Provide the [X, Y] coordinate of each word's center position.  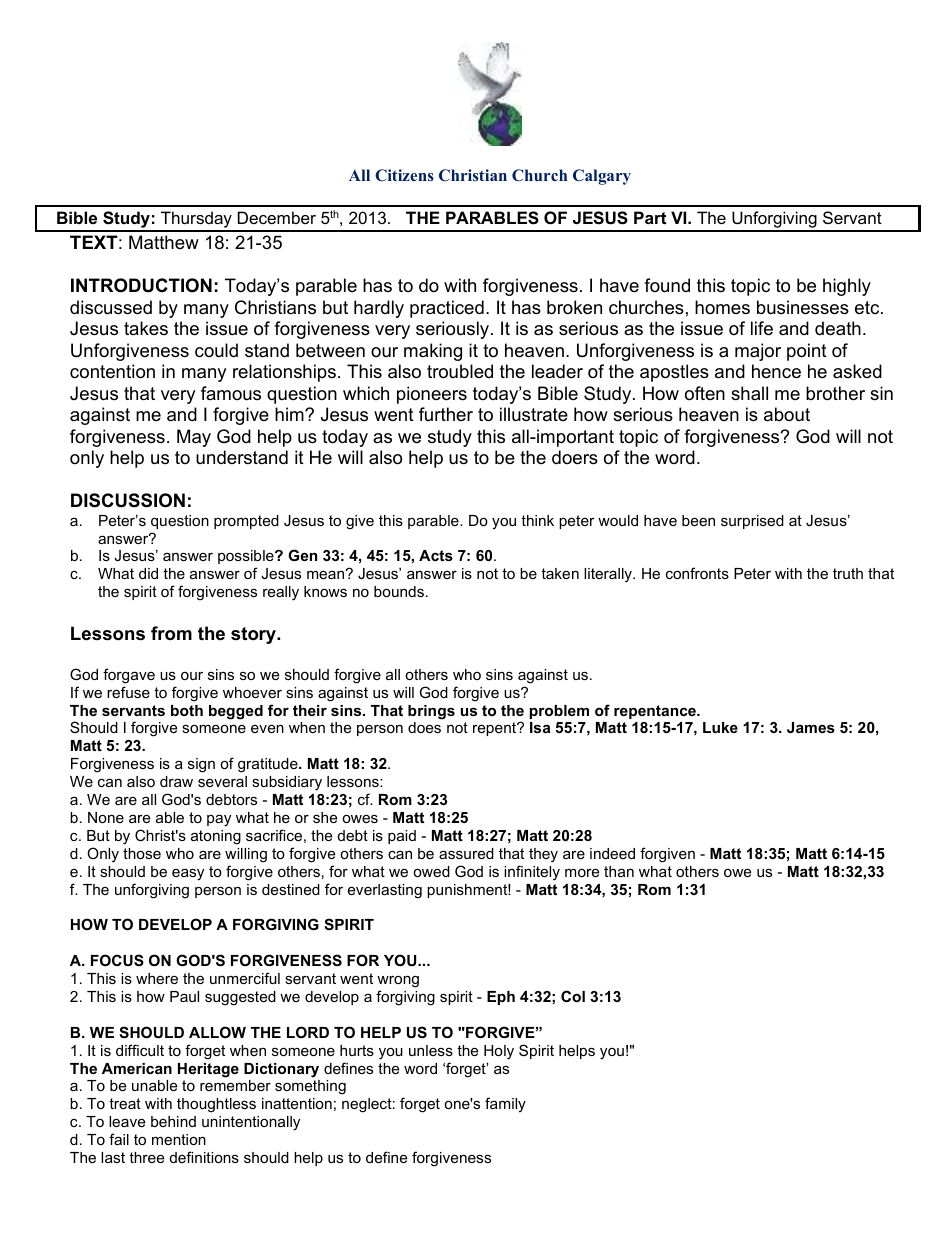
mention [179, 1139]
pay [219, 820]
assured [466, 853]
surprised [752, 522]
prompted [246, 522]
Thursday [196, 221]
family [505, 1105]
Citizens [404, 175]
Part [650, 217]
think [537, 520]
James [811, 727]
